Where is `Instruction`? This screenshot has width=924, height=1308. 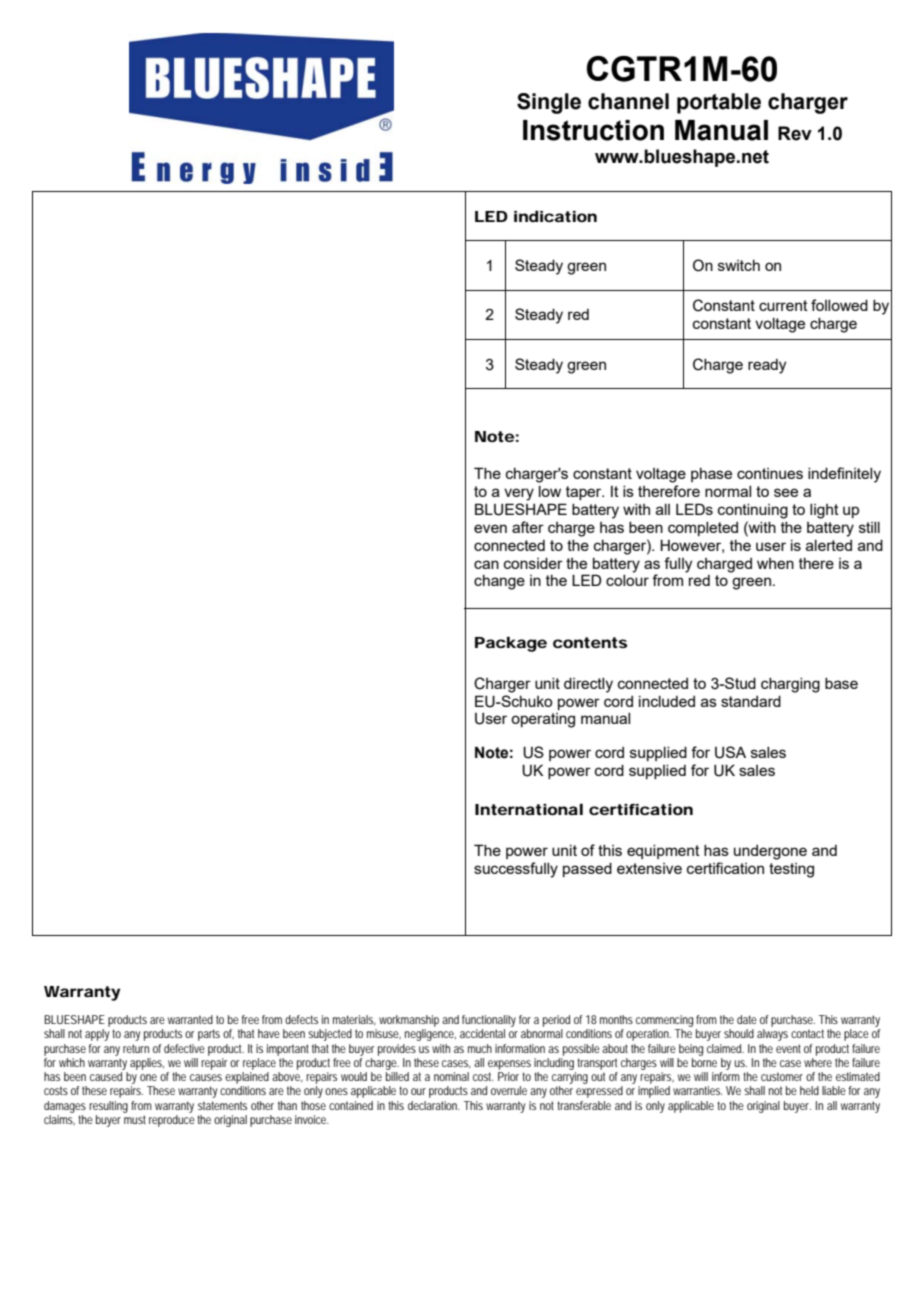
Instruction is located at coordinates (593, 130).
